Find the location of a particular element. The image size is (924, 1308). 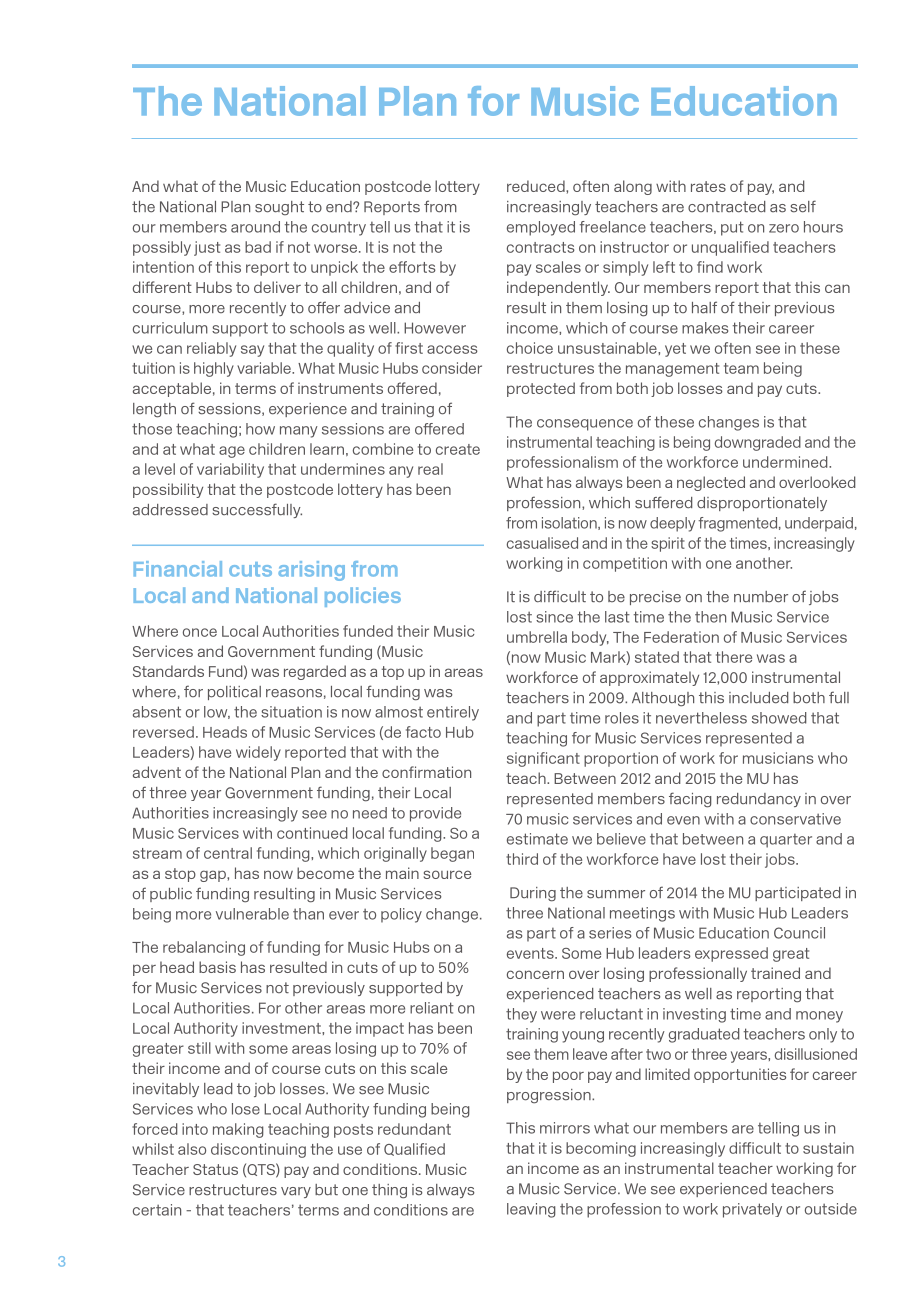

leaving is located at coordinates (531, 1210).
